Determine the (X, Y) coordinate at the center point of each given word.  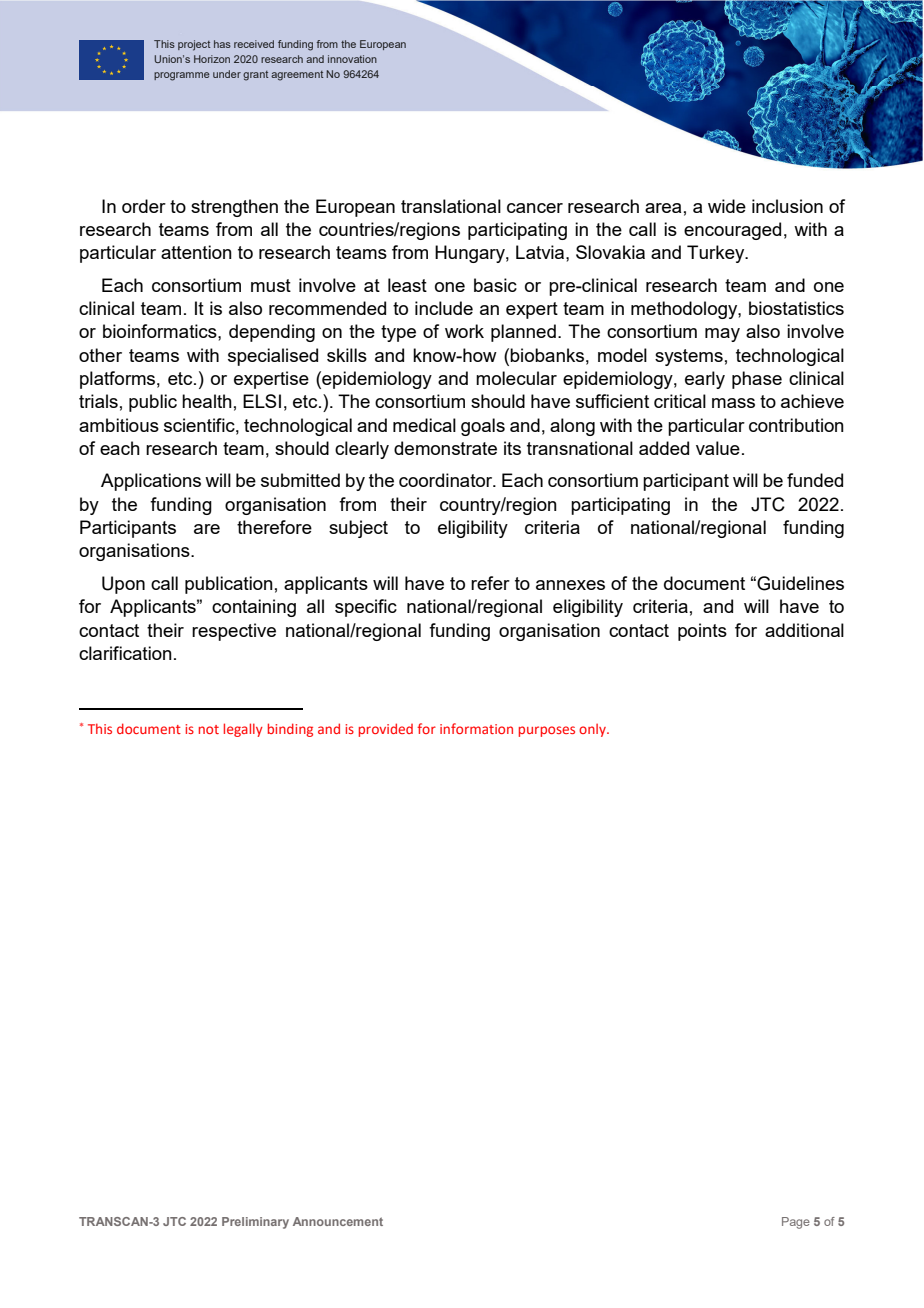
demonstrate (445, 448)
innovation (352, 59)
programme (182, 76)
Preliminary (255, 1223)
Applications (151, 482)
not (209, 729)
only (593, 730)
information (476, 728)
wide (727, 206)
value (718, 448)
